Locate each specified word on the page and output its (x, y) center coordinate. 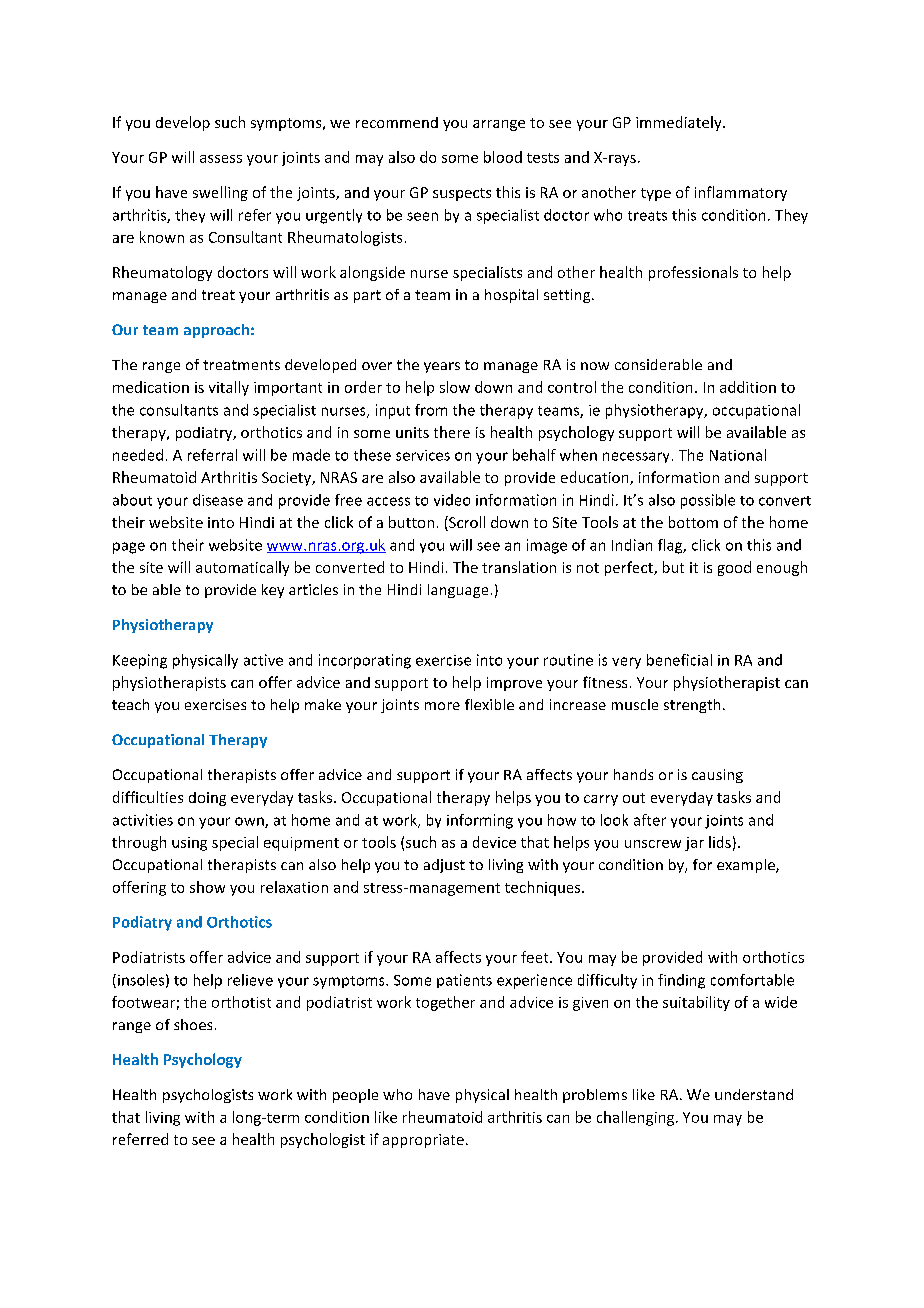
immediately (680, 123)
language (458, 591)
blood (503, 157)
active (263, 660)
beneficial (679, 660)
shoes (193, 1024)
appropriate (423, 1141)
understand (754, 1094)
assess (221, 159)
